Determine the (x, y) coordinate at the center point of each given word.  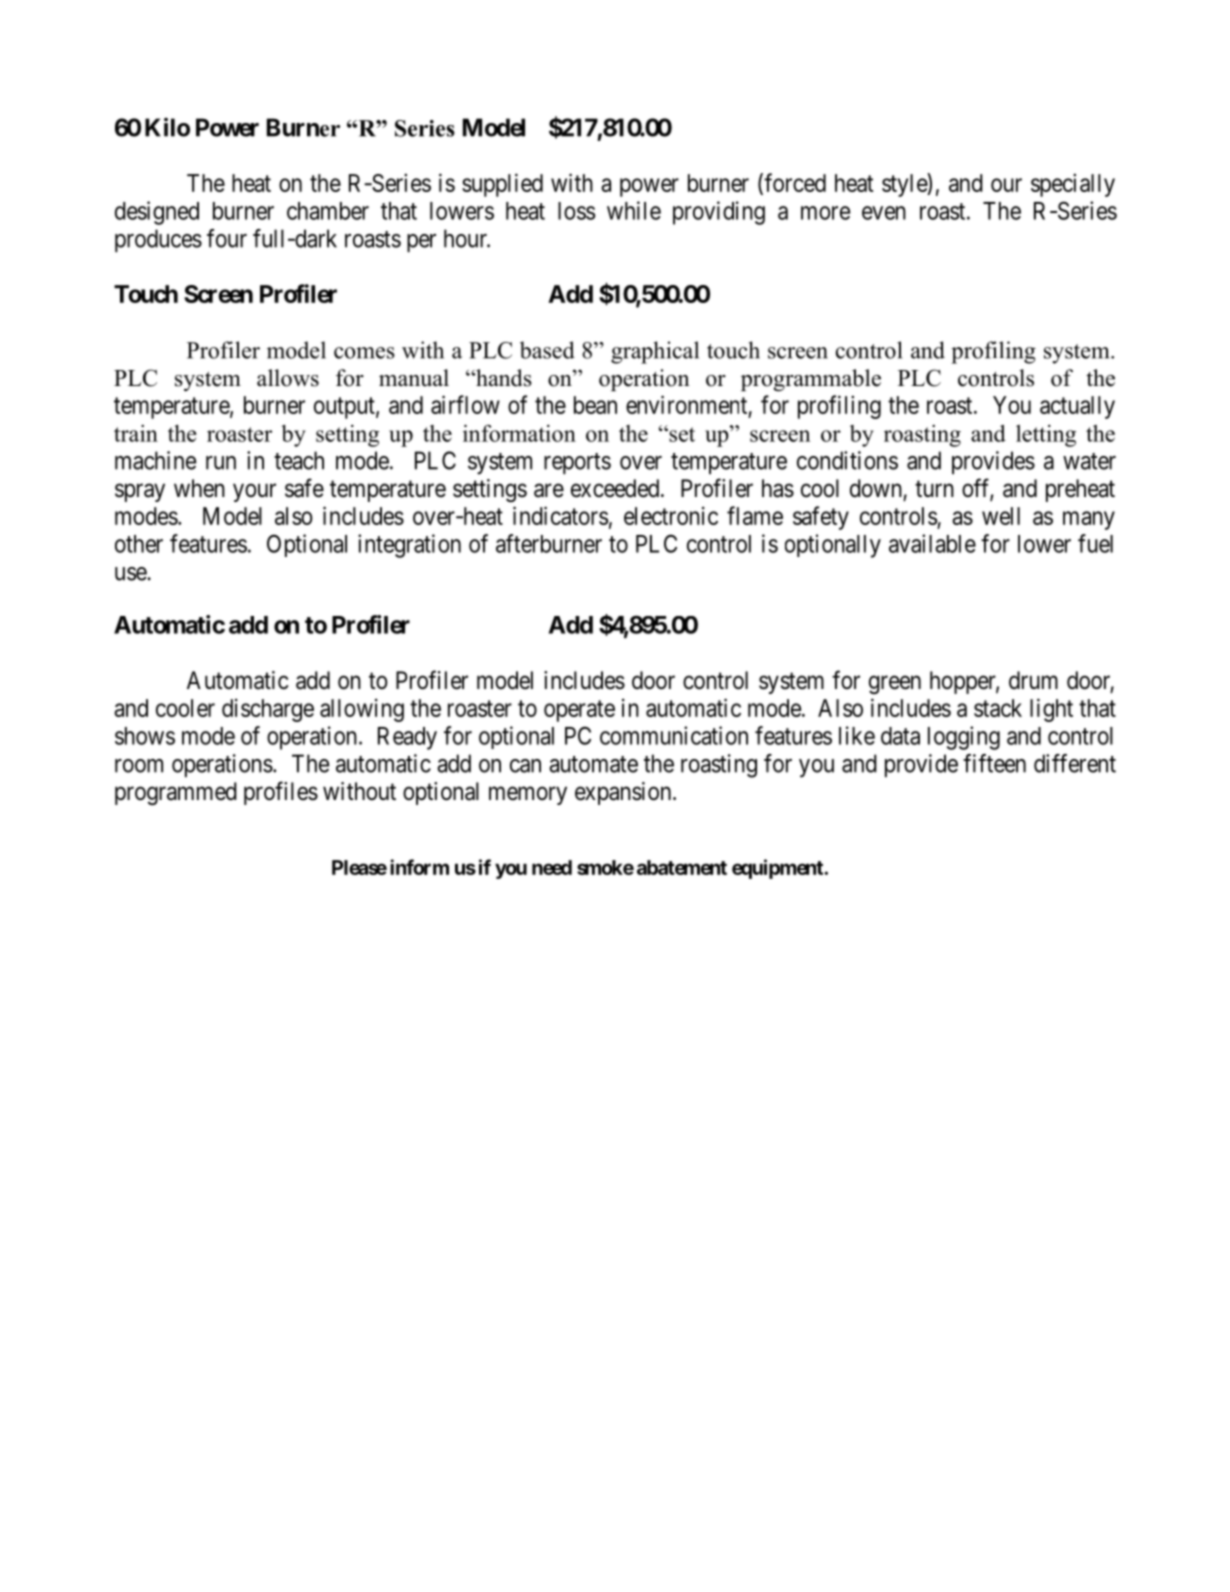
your (254, 492)
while (634, 210)
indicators (560, 515)
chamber (328, 211)
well (1001, 516)
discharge (268, 710)
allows (288, 378)
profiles (281, 793)
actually (1077, 407)
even (884, 213)
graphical (655, 352)
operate (579, 711)
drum (1033, 680)
